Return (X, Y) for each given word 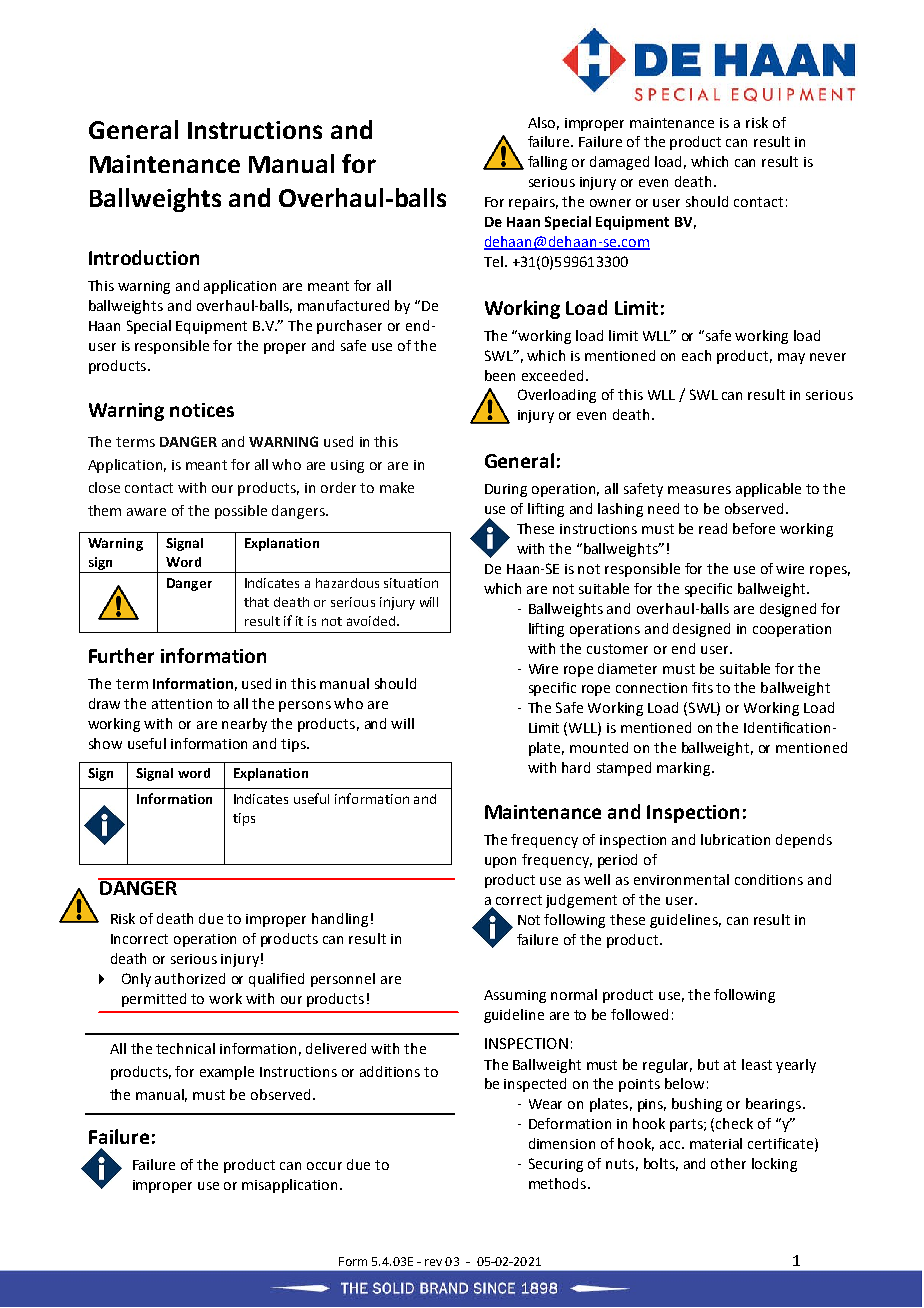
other (728, 1163)
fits (702, 687)
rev (433, 1262)
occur (324, 1166)
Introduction (144, 257)
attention (182, 704)
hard (576, 767)
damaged (619, 163)
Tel (493, 261)
